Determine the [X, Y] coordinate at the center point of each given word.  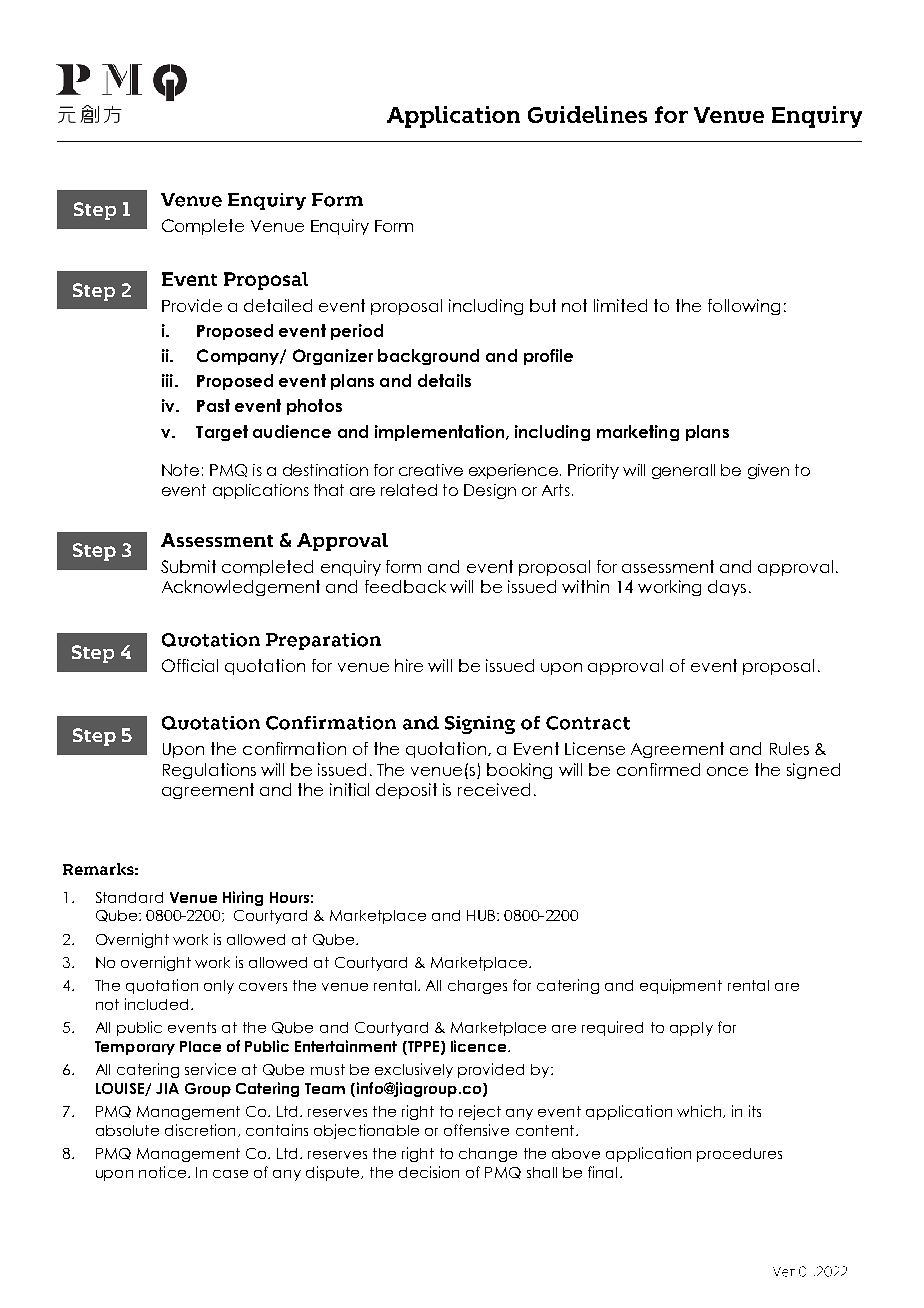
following [744, 307]
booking [519, 771]
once [727, 771]
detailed [278, 305]
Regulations [209, 771]
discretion [200, 1130]
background [428, 357]
